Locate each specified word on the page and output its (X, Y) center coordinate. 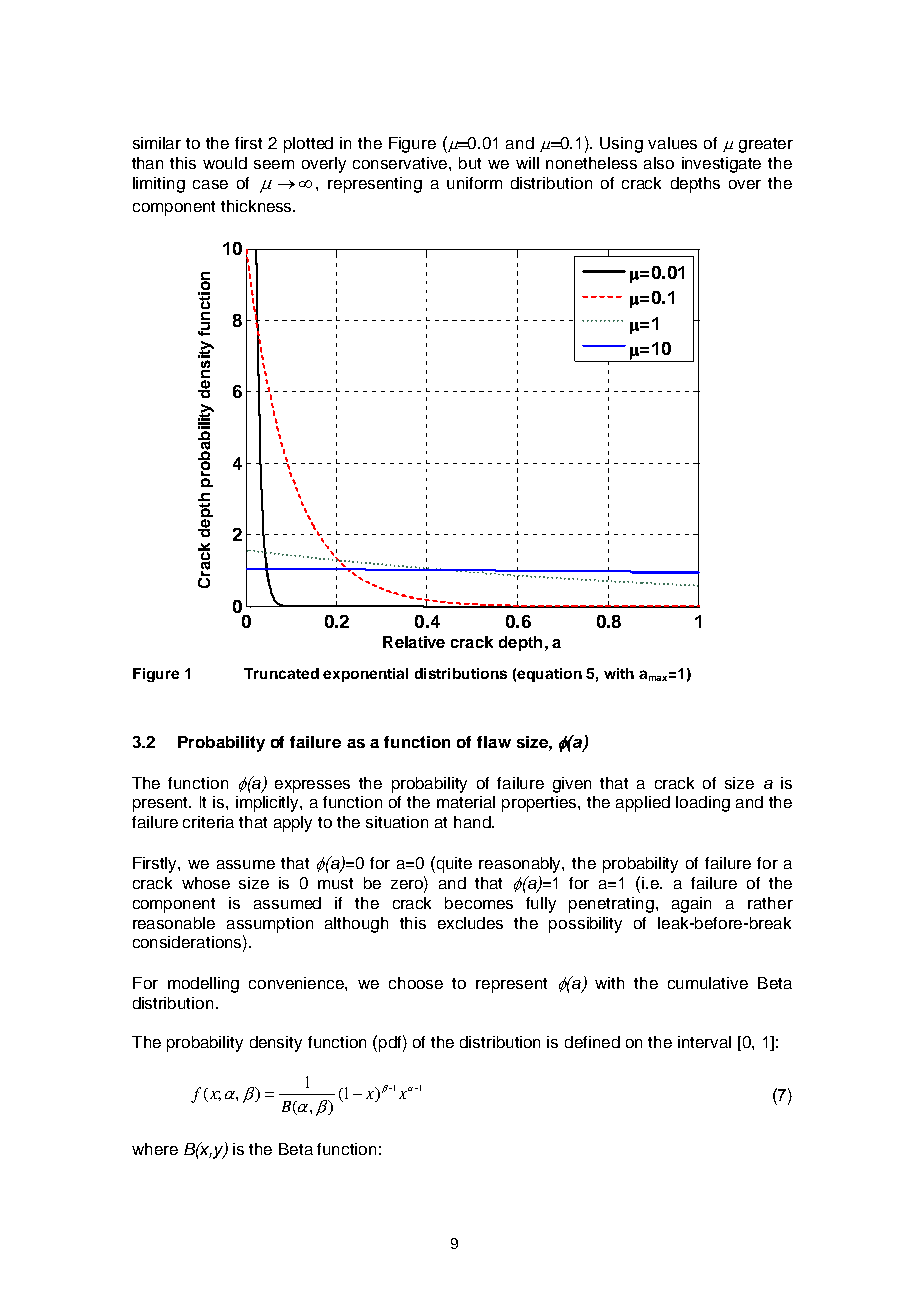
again (691, 905)
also (659, 163)
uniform (474, 183)
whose (206, 883)
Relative (414, 642)
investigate (721, 165)
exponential (365, 675)
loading (703, 804)
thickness (257, 206)
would (225, 163)
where (155, 1149)
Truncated (281, 673)
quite (453, 864)
